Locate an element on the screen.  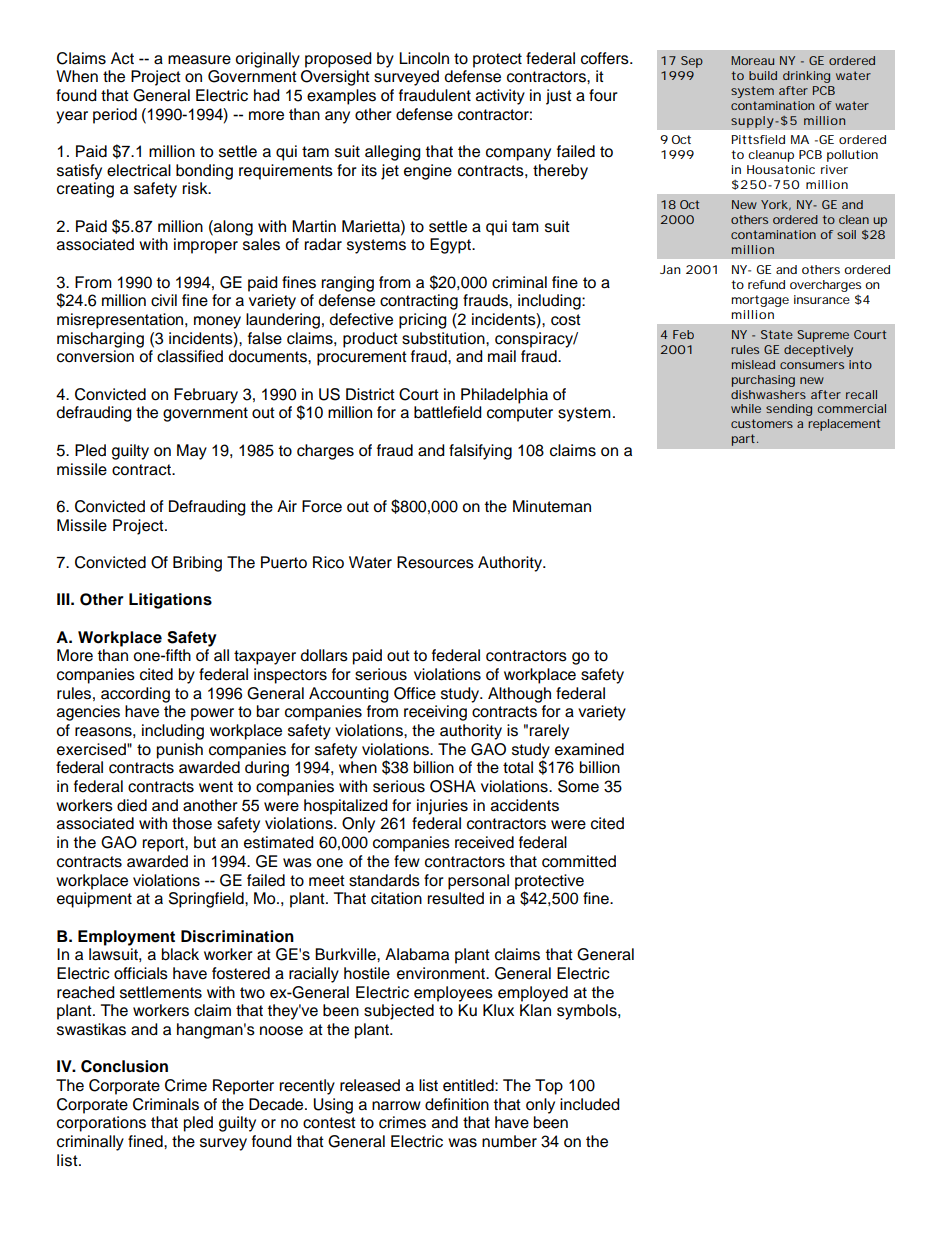
build is located at coordinates (763, 75).
